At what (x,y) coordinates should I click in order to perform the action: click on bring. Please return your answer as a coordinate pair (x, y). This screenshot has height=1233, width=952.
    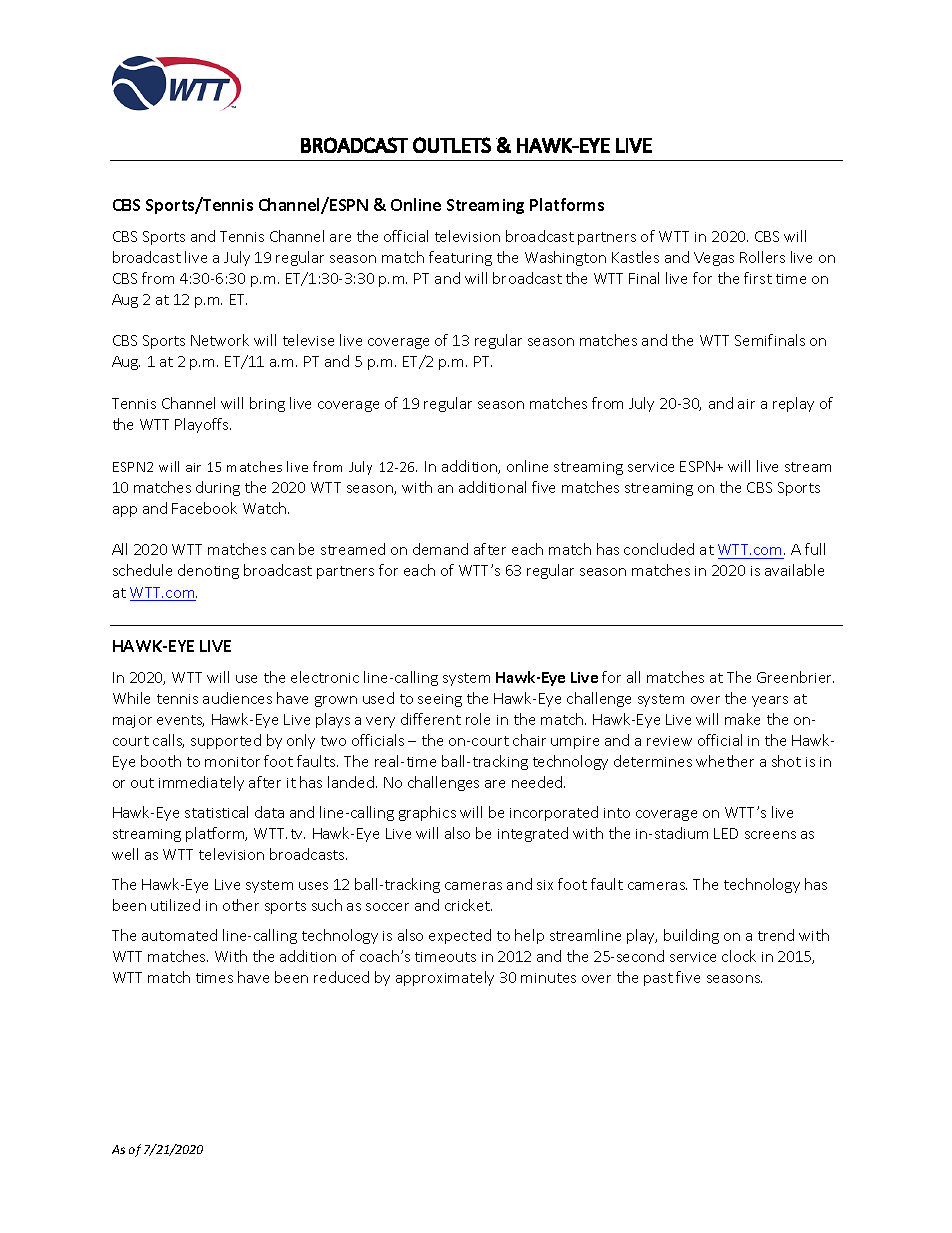
    Looking at the image, I should click on (267, 404).
